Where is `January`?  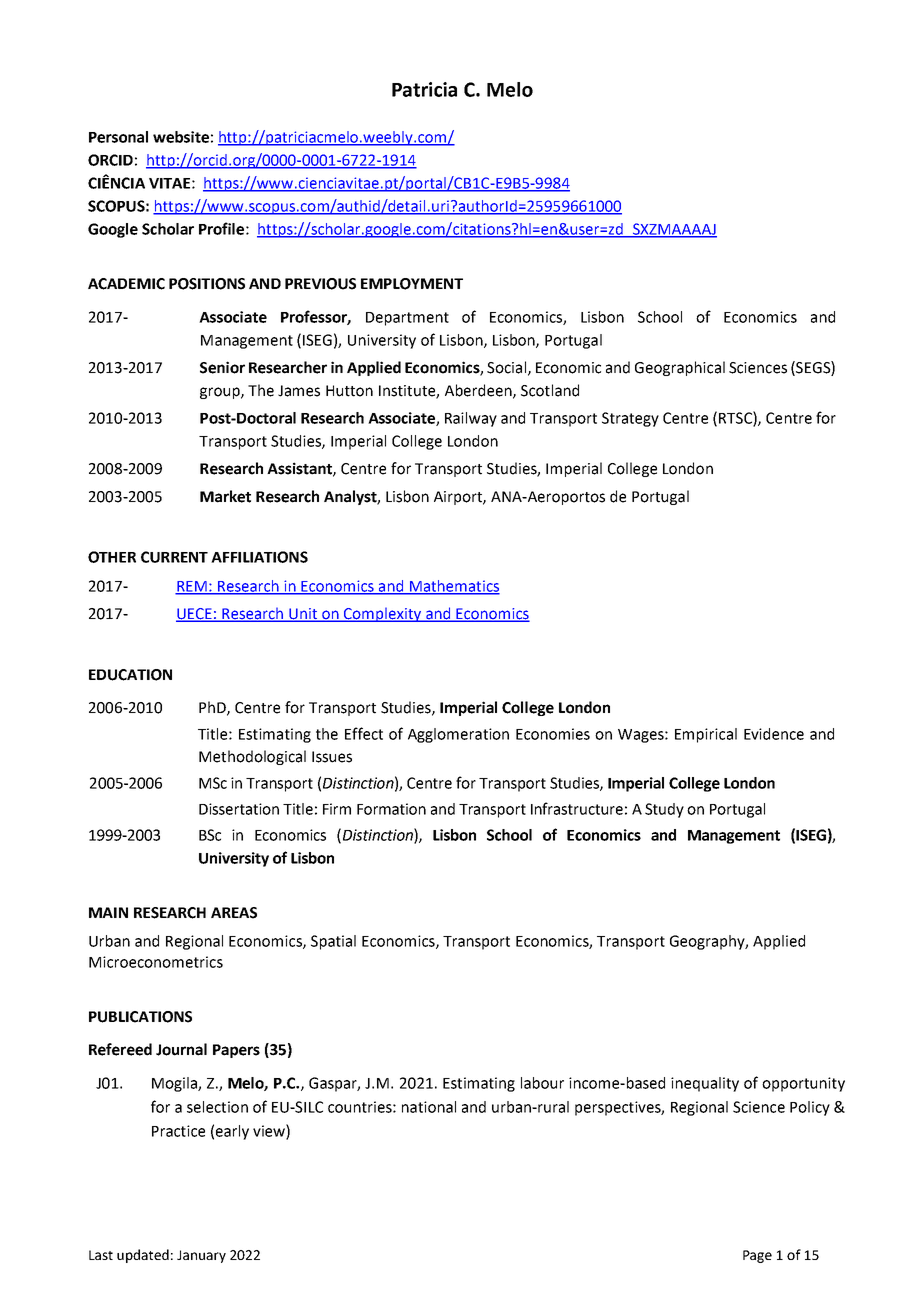
January is located at coordinates (201, 1256).
